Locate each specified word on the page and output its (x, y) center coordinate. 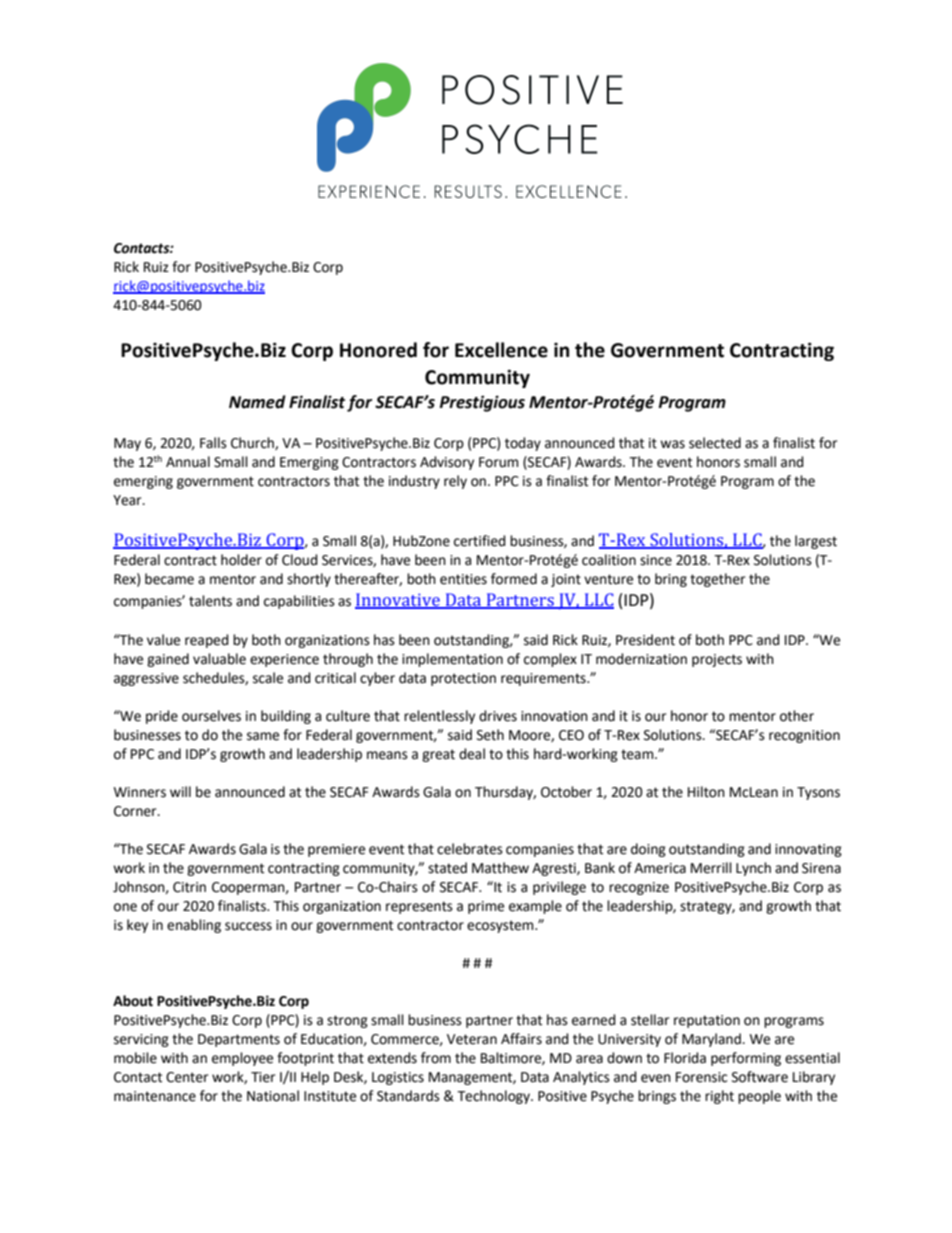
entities (463, 579)
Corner (136, 811)
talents (210, 601)
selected (715, 443)
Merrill (711, 868)
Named (257, 402)
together (717, 580)
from (436, 1058)
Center (187, 1077)
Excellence (501, 350)
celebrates (470, 849)
